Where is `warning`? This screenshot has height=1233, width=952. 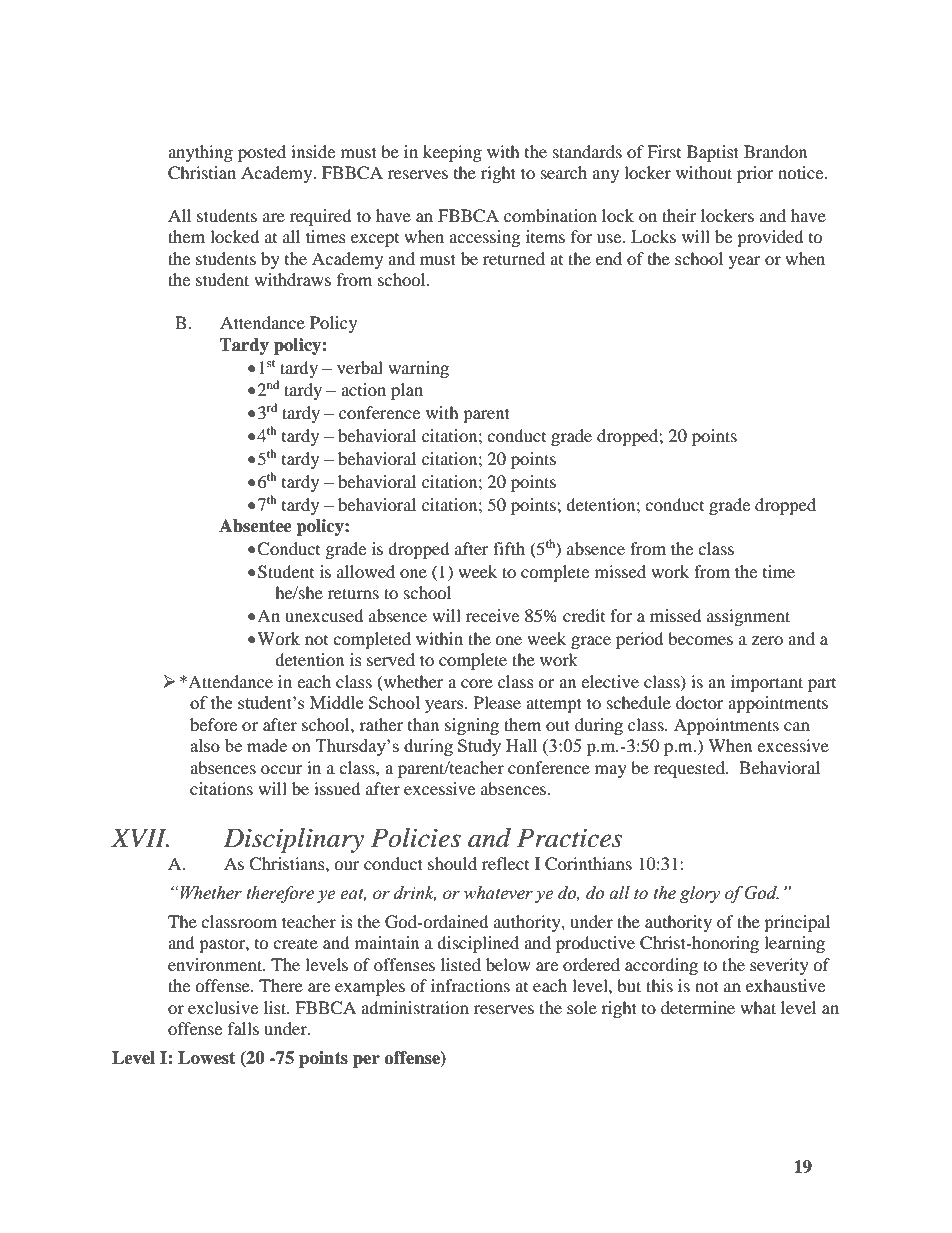 warning is located at coordinates (418, 369).
